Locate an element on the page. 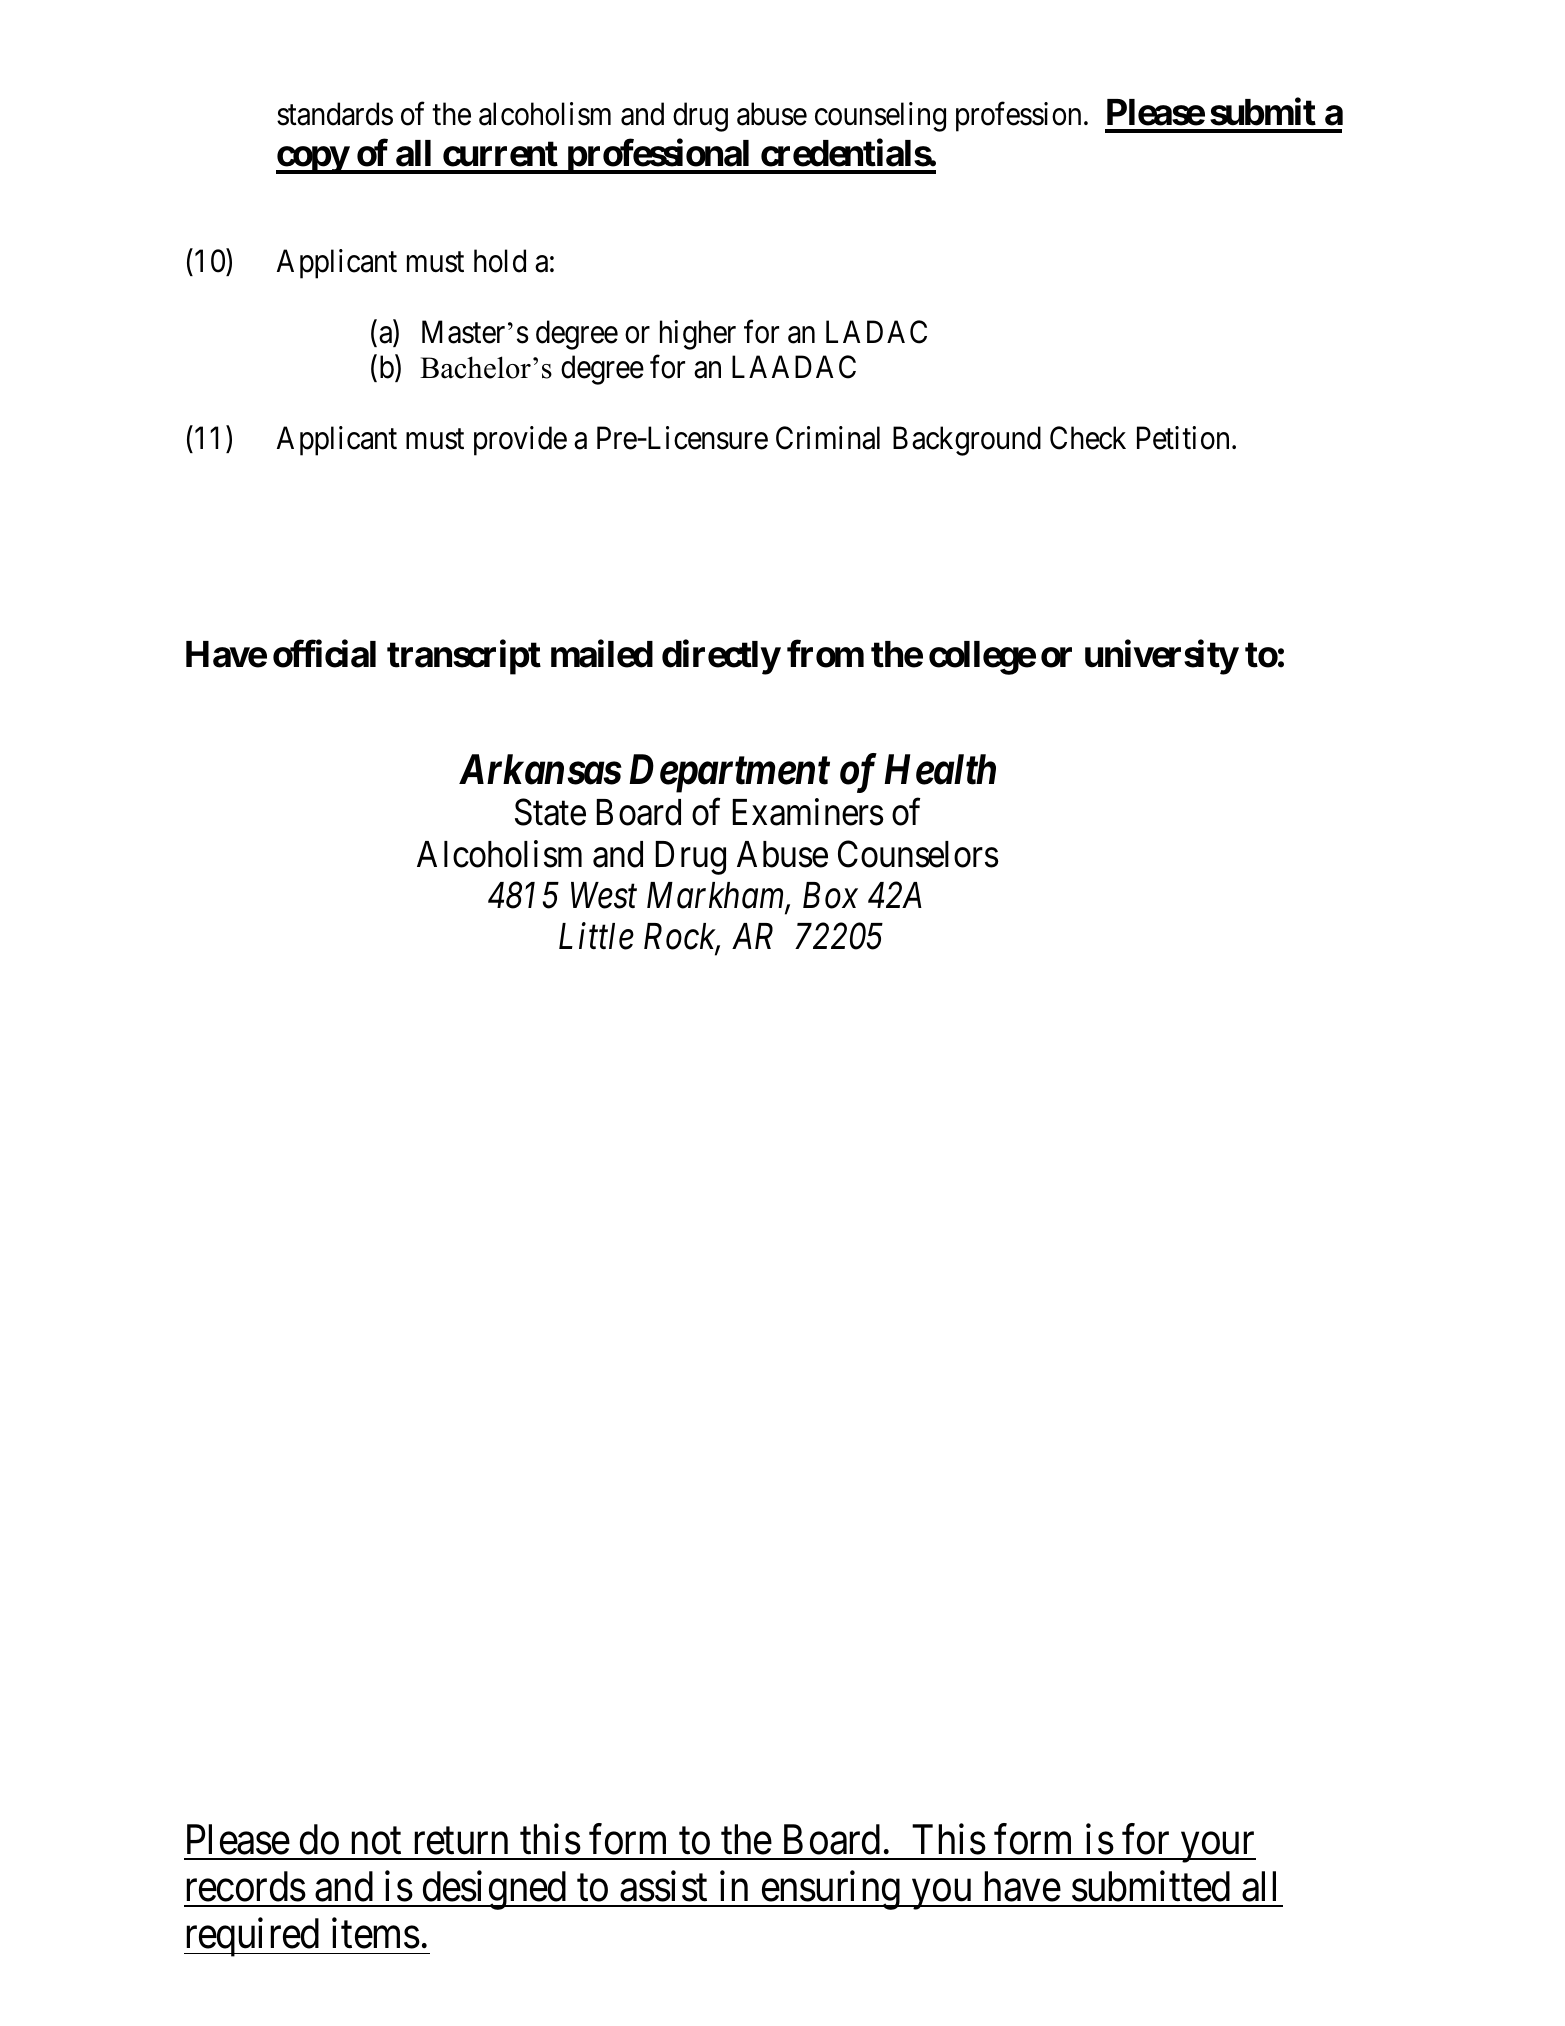 This image has height=2026, width=1565. Check is located at coordinates (1088, 438).
